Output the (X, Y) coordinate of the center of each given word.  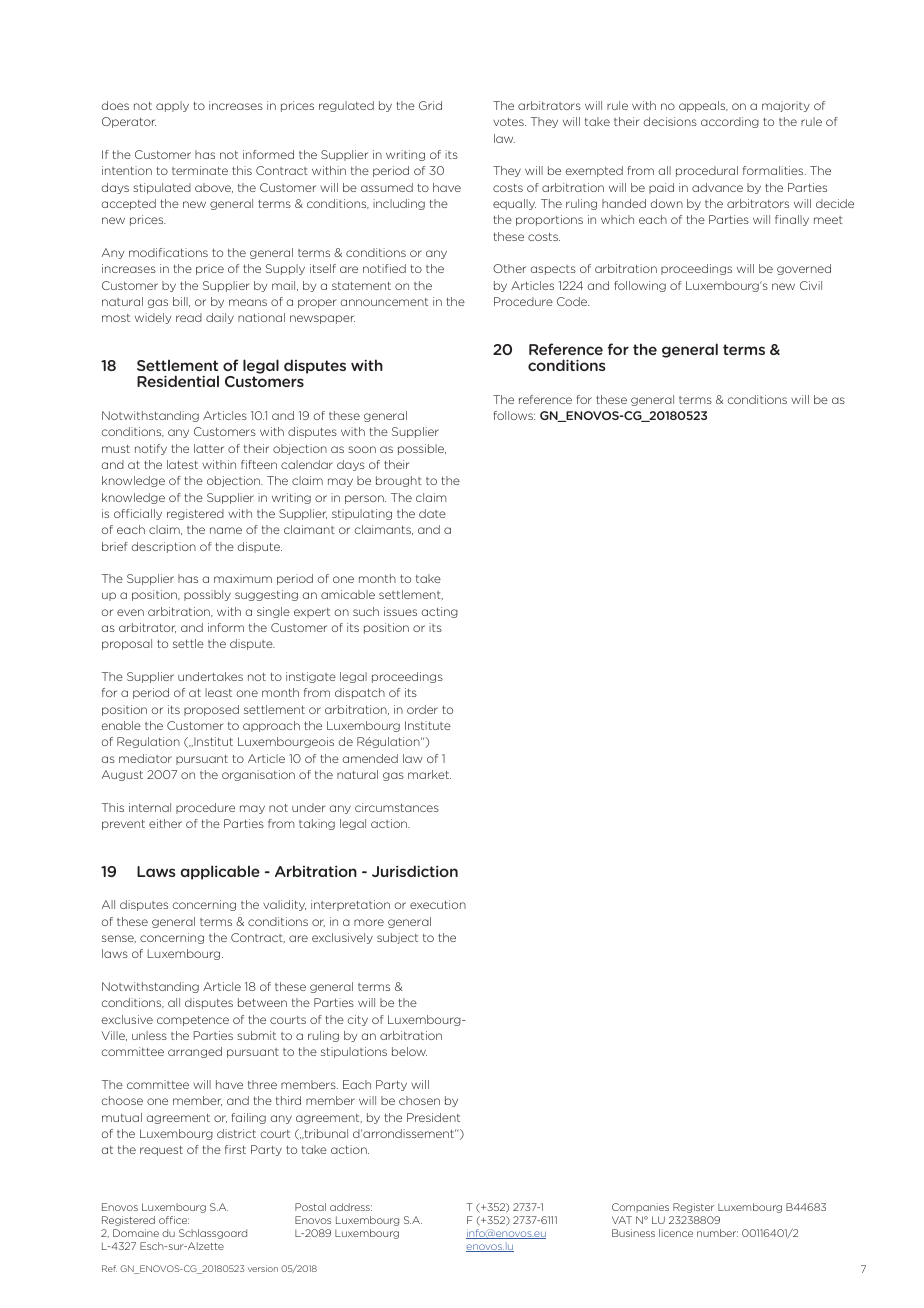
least (218, 692)
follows (514, 415)
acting (440, 612)
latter (209, 448)
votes (509, 122)
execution (438, 904)
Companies (640, 1207)
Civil (811, 285)
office (174, 1220)
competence (193, 1021)
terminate (200, 170)
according (730, 122)
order (422, 709)
